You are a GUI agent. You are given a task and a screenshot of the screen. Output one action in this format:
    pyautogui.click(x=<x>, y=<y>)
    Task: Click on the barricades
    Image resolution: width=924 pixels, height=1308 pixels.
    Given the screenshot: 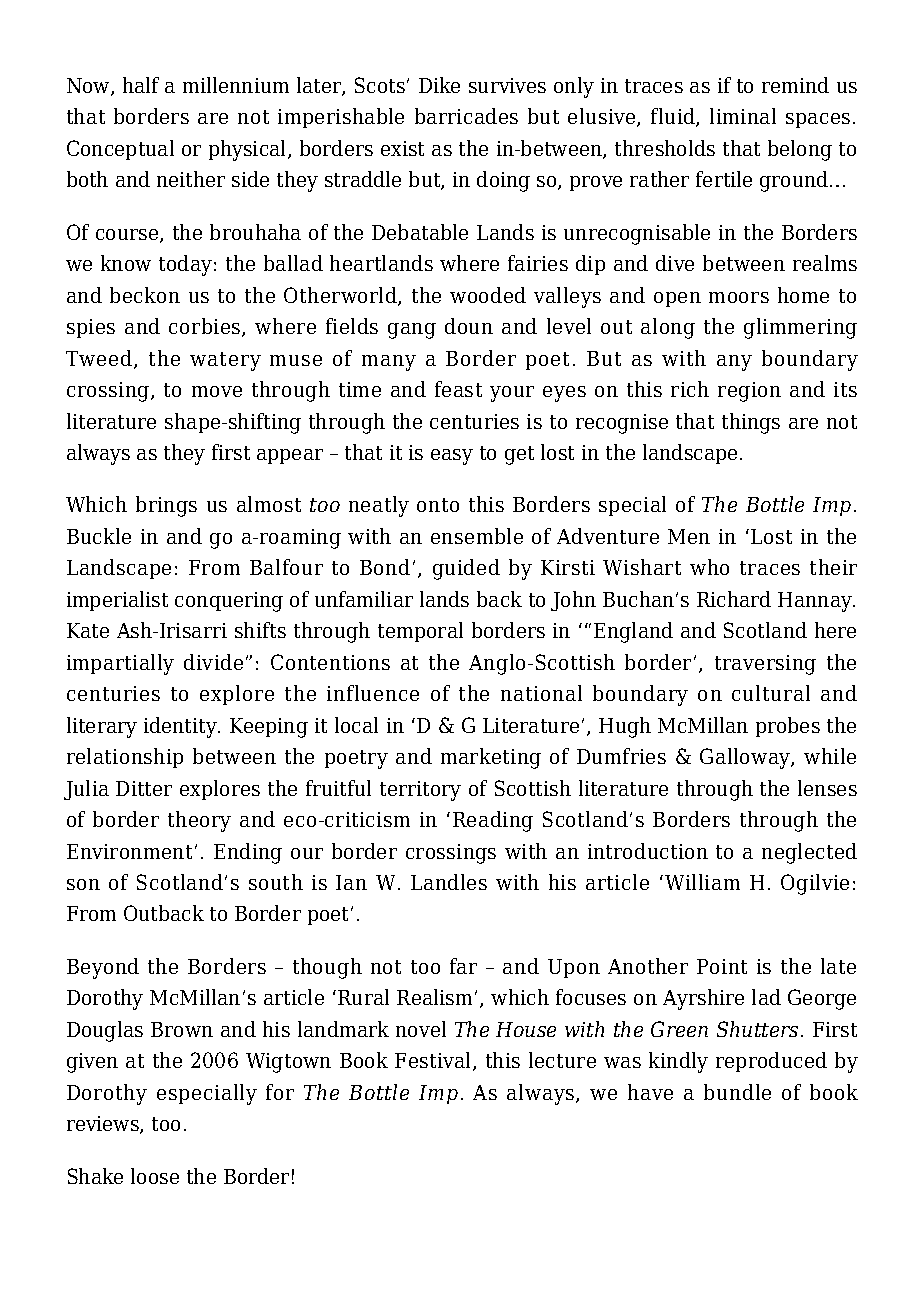 What is the action you would take?
    pyautogui.click(x=466, y=116)
